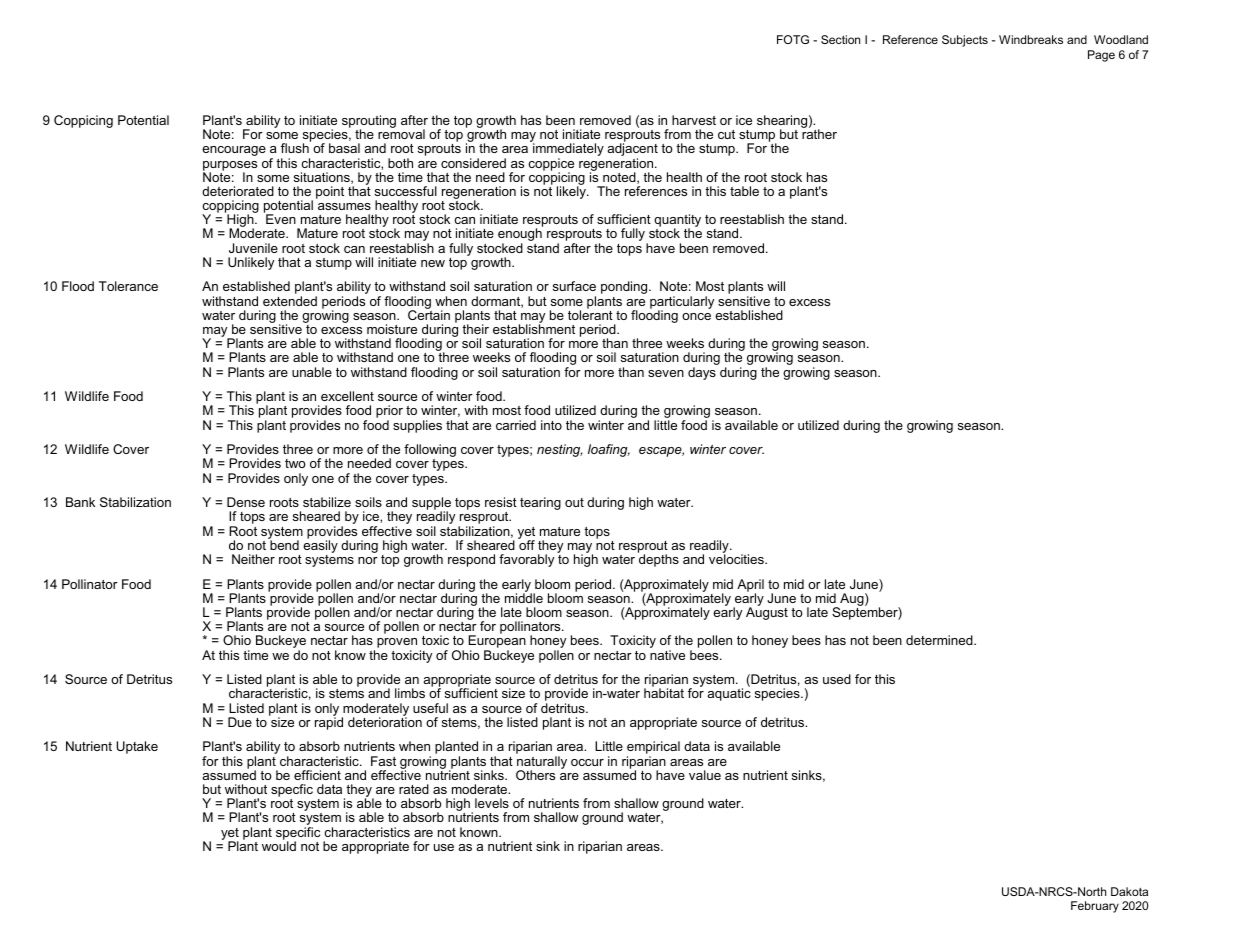 This page has width=1233, height=952. What do you see at coordinates (726, 134) in the page?
I see `cut` at bounding box center [726, 134].
